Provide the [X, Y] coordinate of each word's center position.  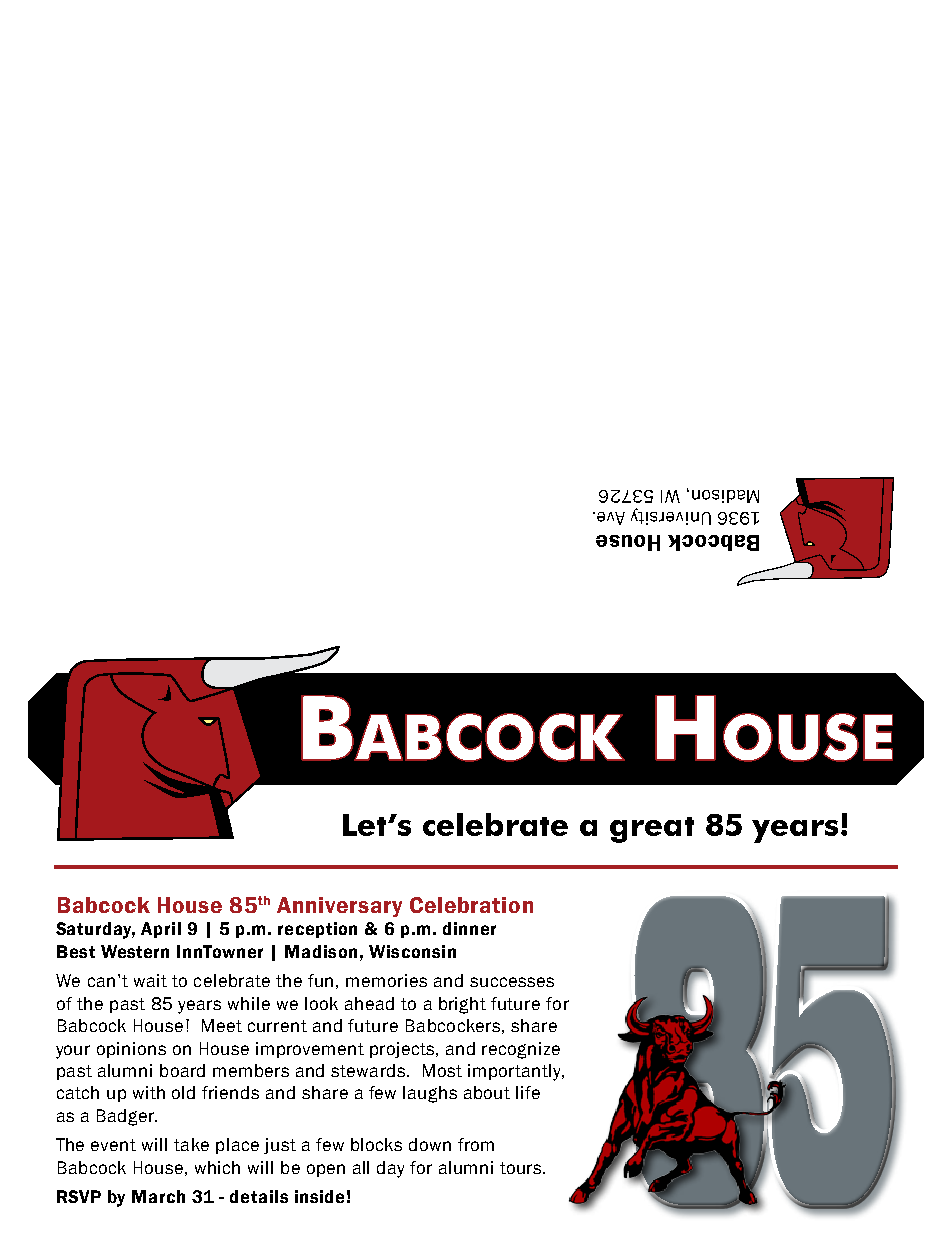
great [652, 830]
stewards [368, 1070]
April [161, 930]
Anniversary [339, 907]
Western [135, 951]
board [182, 1070]
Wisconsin [412, 951]
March [158, 1196]
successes [512, 982]
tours [522, 1168]
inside [319, 1196]
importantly [516, 1072]
